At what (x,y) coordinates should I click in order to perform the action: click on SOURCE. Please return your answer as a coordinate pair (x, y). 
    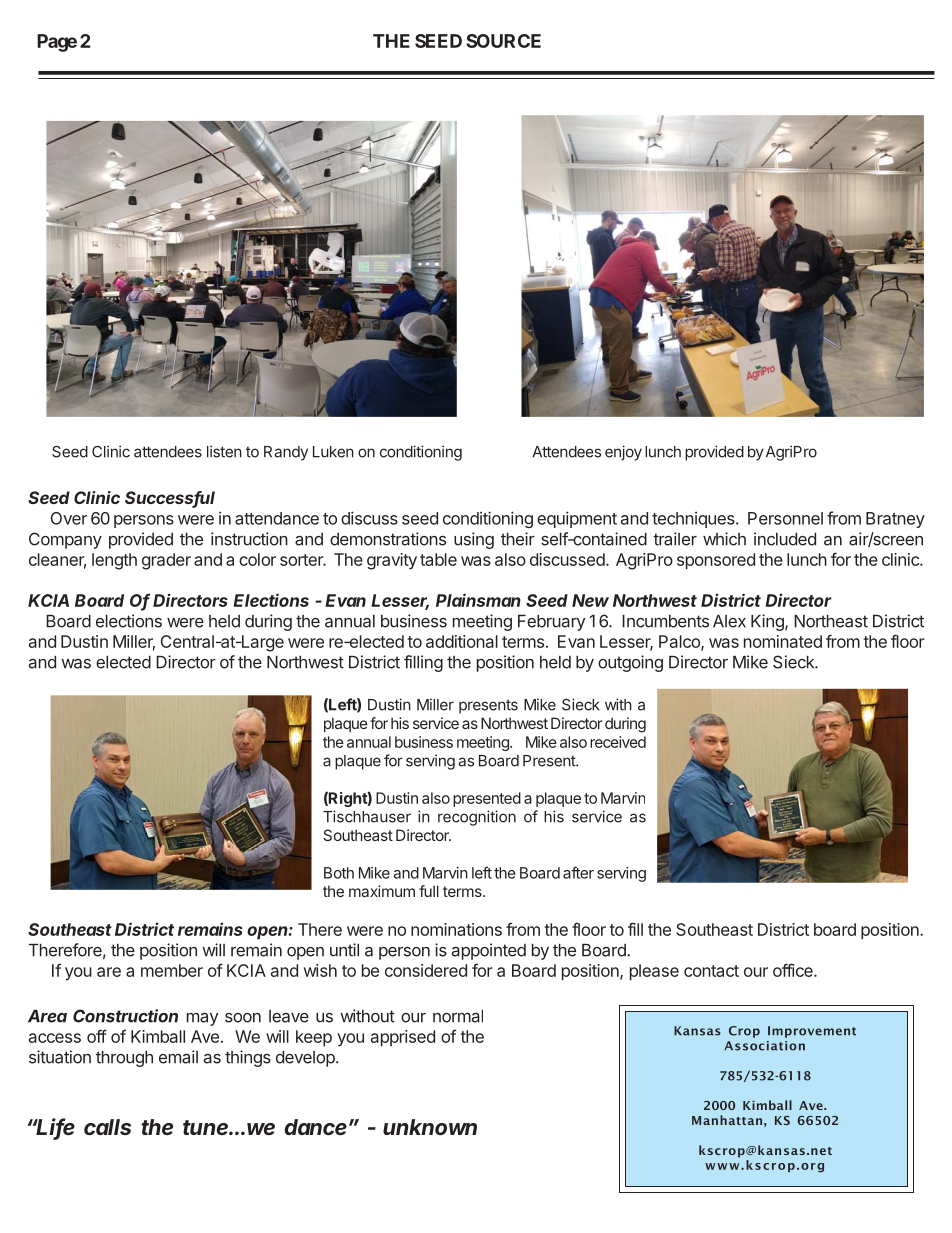
    Looking at the image, I should click on (503, 41).
